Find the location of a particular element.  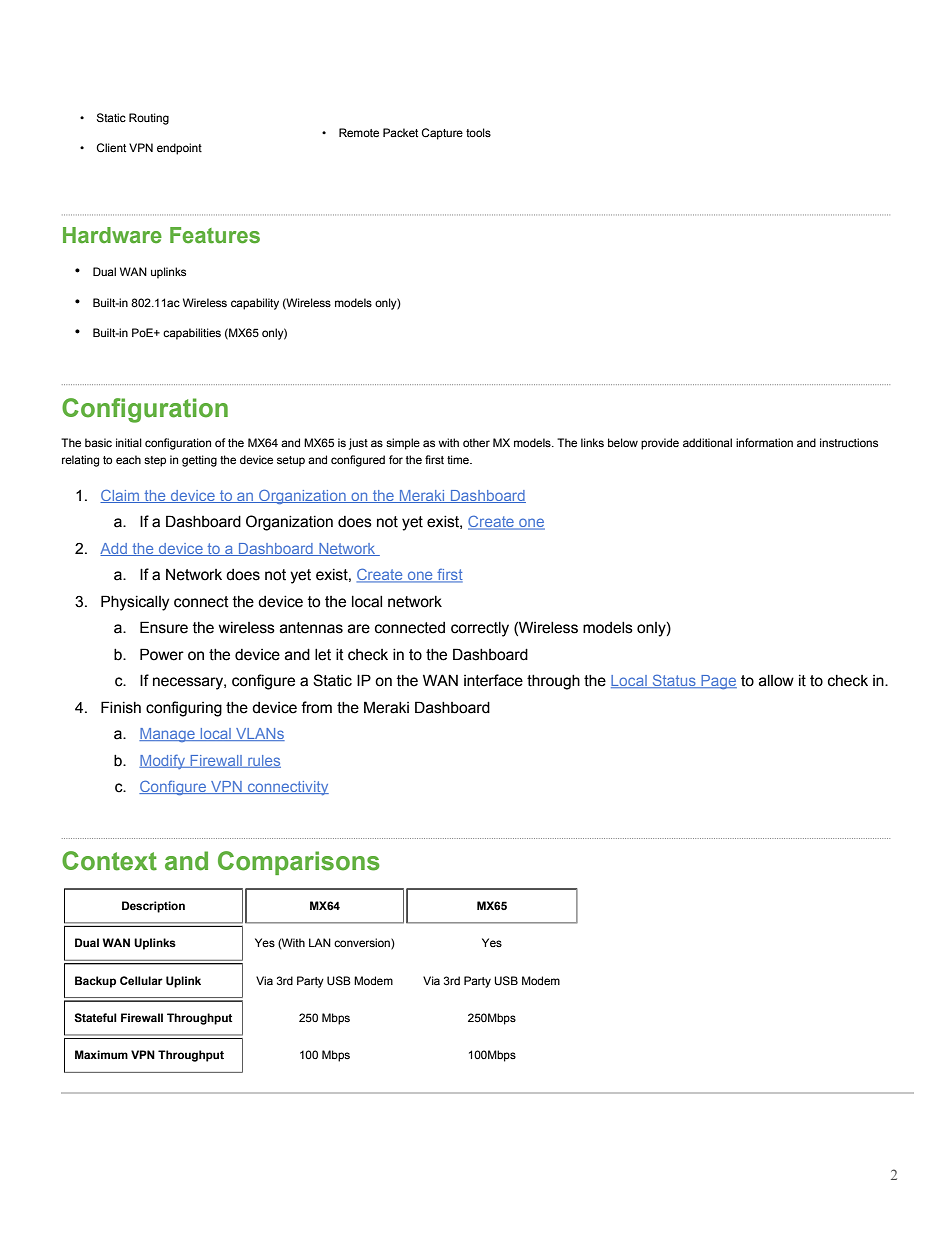

tools is located at coordinates (478, 132).
